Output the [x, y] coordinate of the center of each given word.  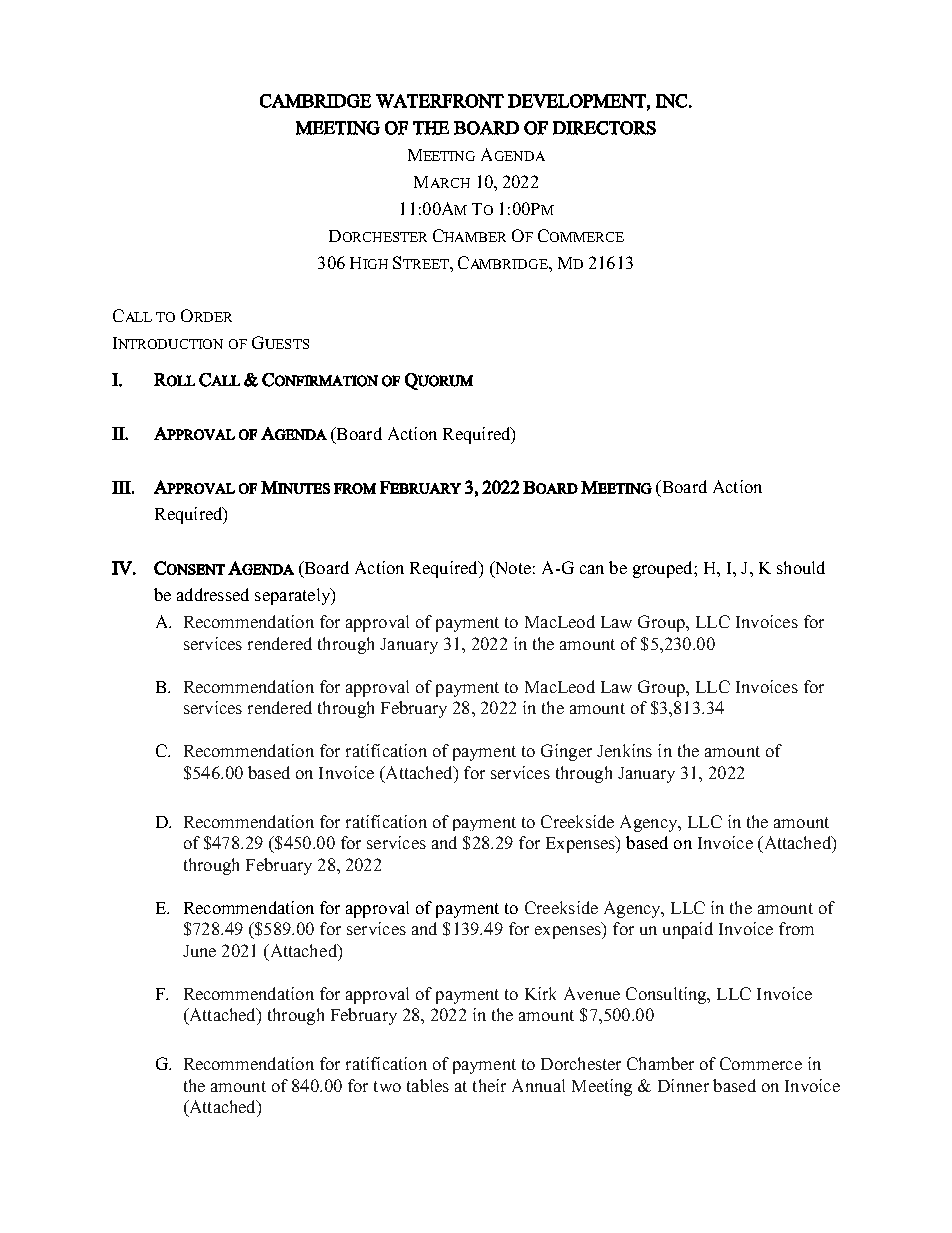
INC [671, 101]
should [801, 567]
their [489, 1085]
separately [293, 596]
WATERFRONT [440, 101]
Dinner [683, 1085]
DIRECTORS [604, 128]
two [387, 1086]
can [592, 569]
